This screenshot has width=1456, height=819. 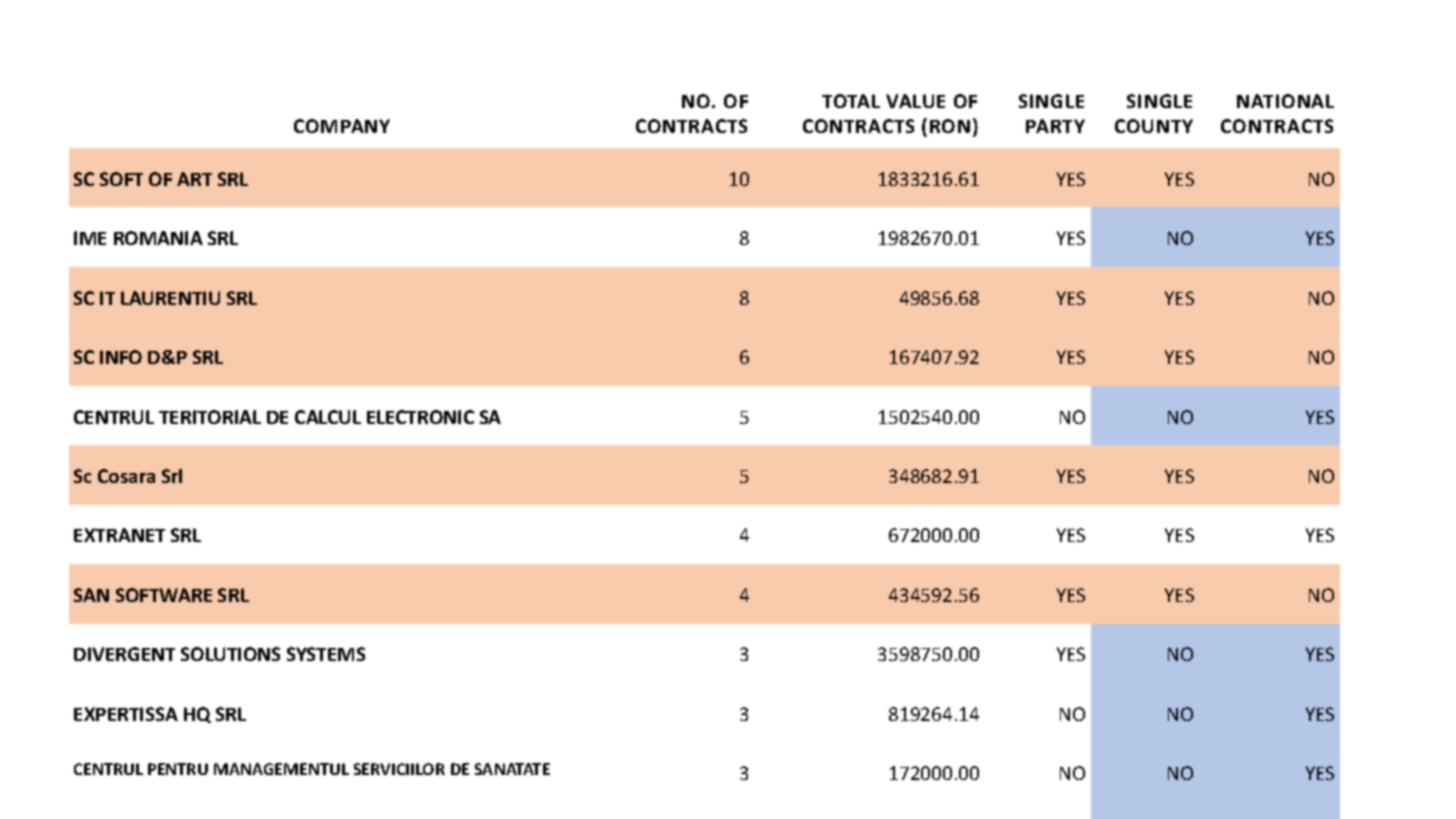 What do you see at coordinates (230, 654) in the screenshot?
I see `SOLUTIONS` at bounding box center [230, 654].
